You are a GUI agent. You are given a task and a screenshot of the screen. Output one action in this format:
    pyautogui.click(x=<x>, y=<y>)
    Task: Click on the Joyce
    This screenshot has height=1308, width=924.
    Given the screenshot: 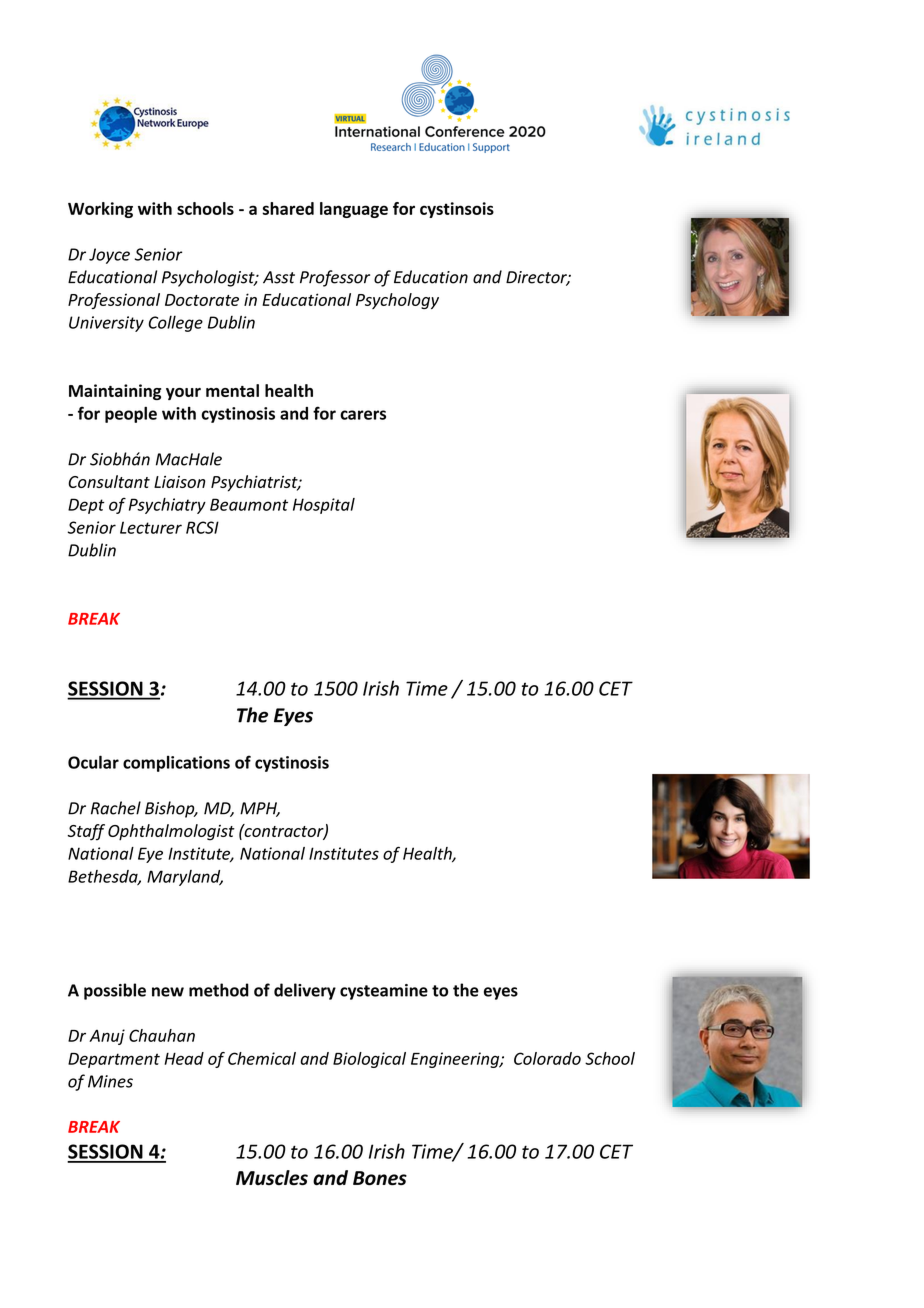 What is the action you would take?
    pyautogui.click(x=109, y=256)
